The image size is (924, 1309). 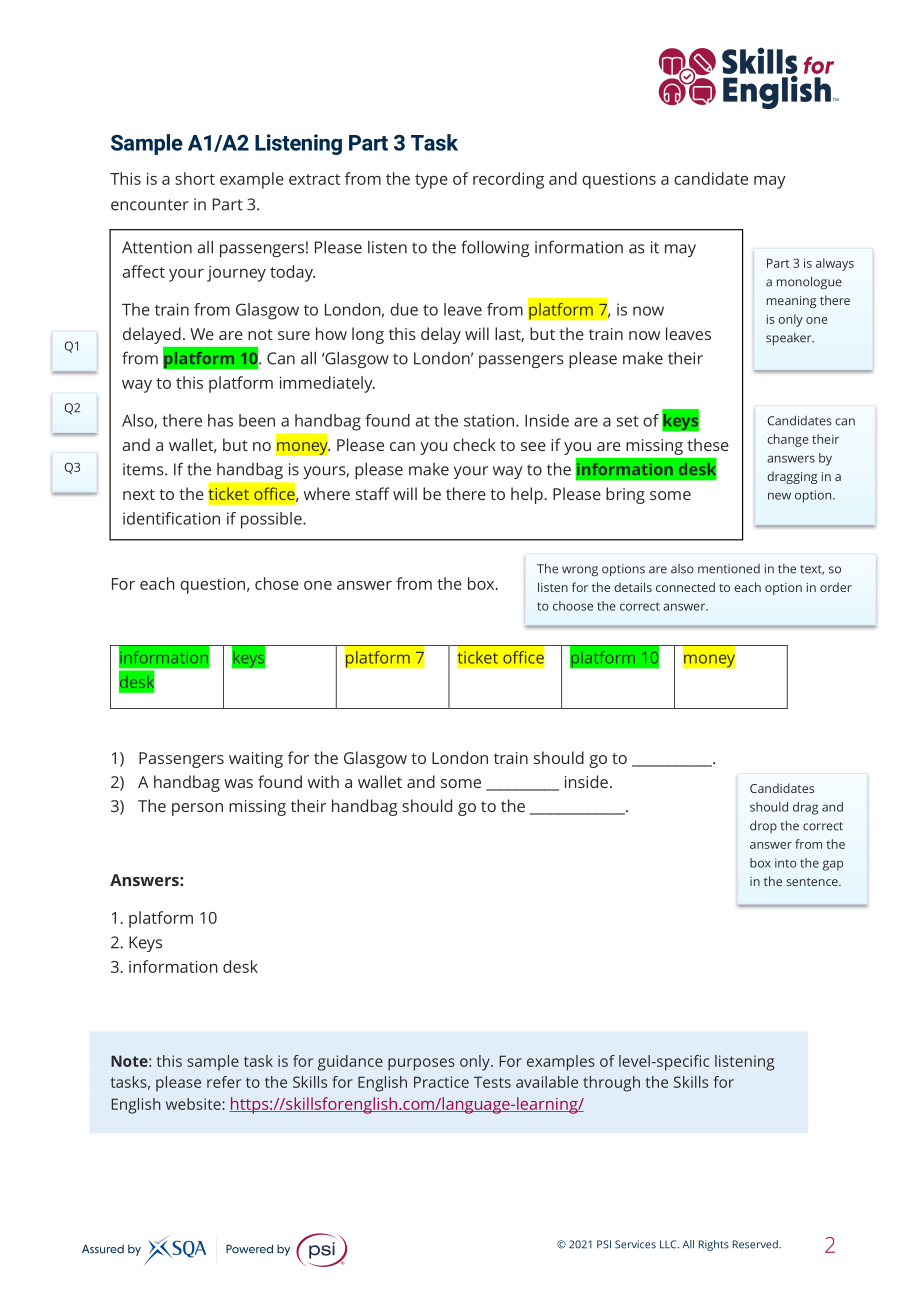 I want to click on drop, so click(x=763, y=826).
